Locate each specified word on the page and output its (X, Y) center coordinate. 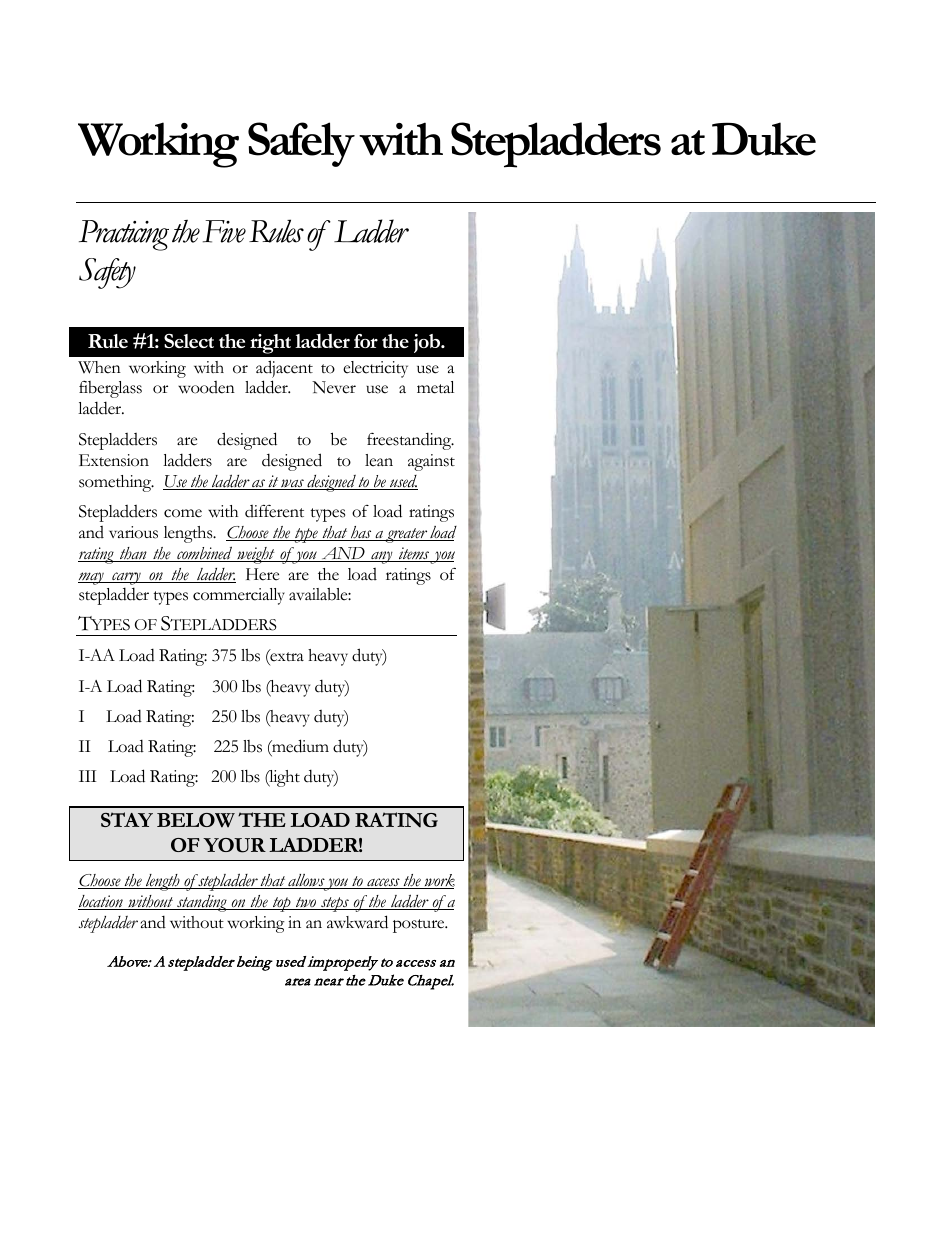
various (133, 532)
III (87, 776)
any (382, 557)
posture (420, 926)
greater (406, 535)
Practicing (124, 235)
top (282, 904)
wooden (206, 387)
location (101, 902)
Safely (301, 144)
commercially (239, 596)
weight (256, 555)
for (366, 341)
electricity (375, 369)
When (99, 367)
